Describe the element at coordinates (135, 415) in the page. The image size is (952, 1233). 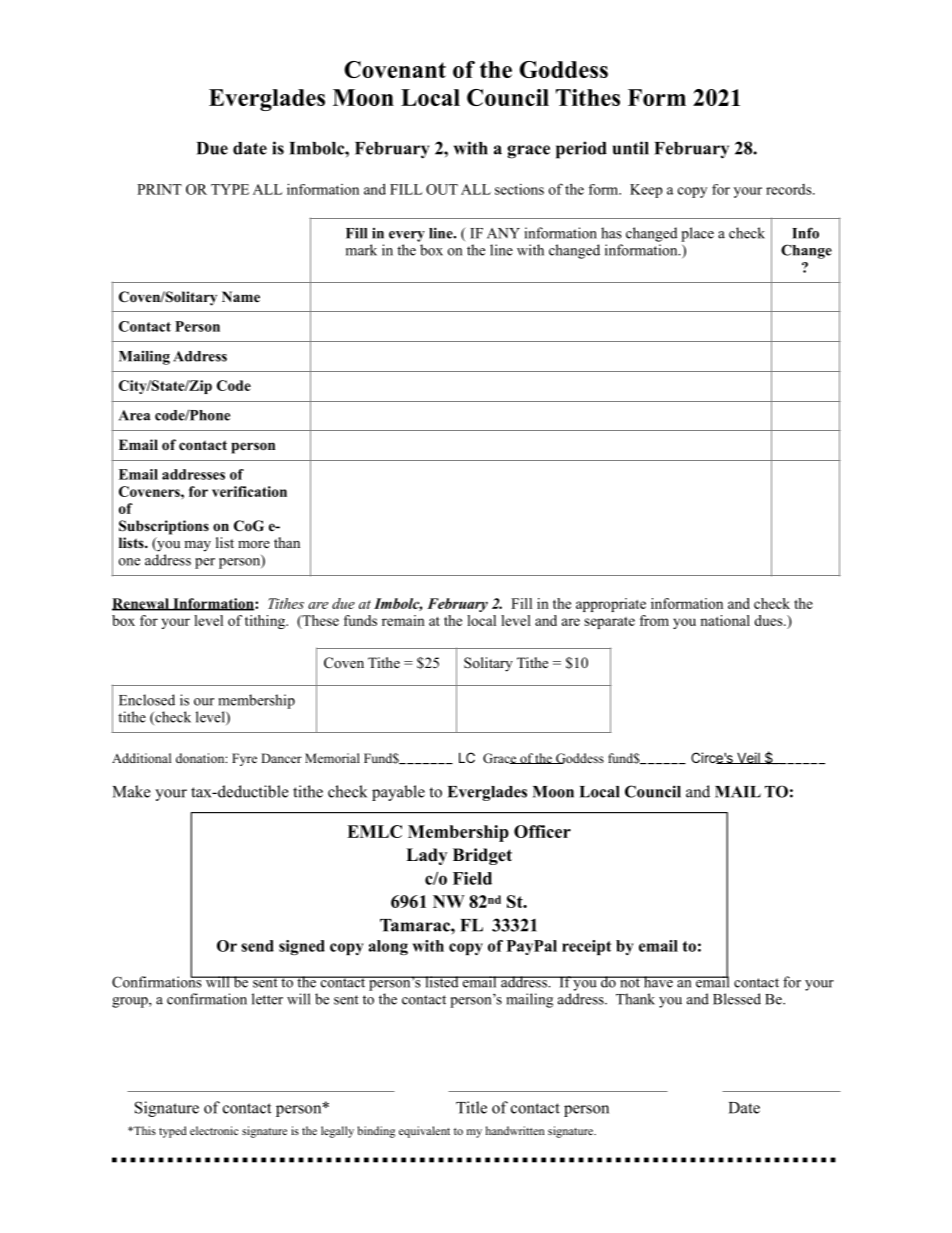
I see `Area` at that location.
